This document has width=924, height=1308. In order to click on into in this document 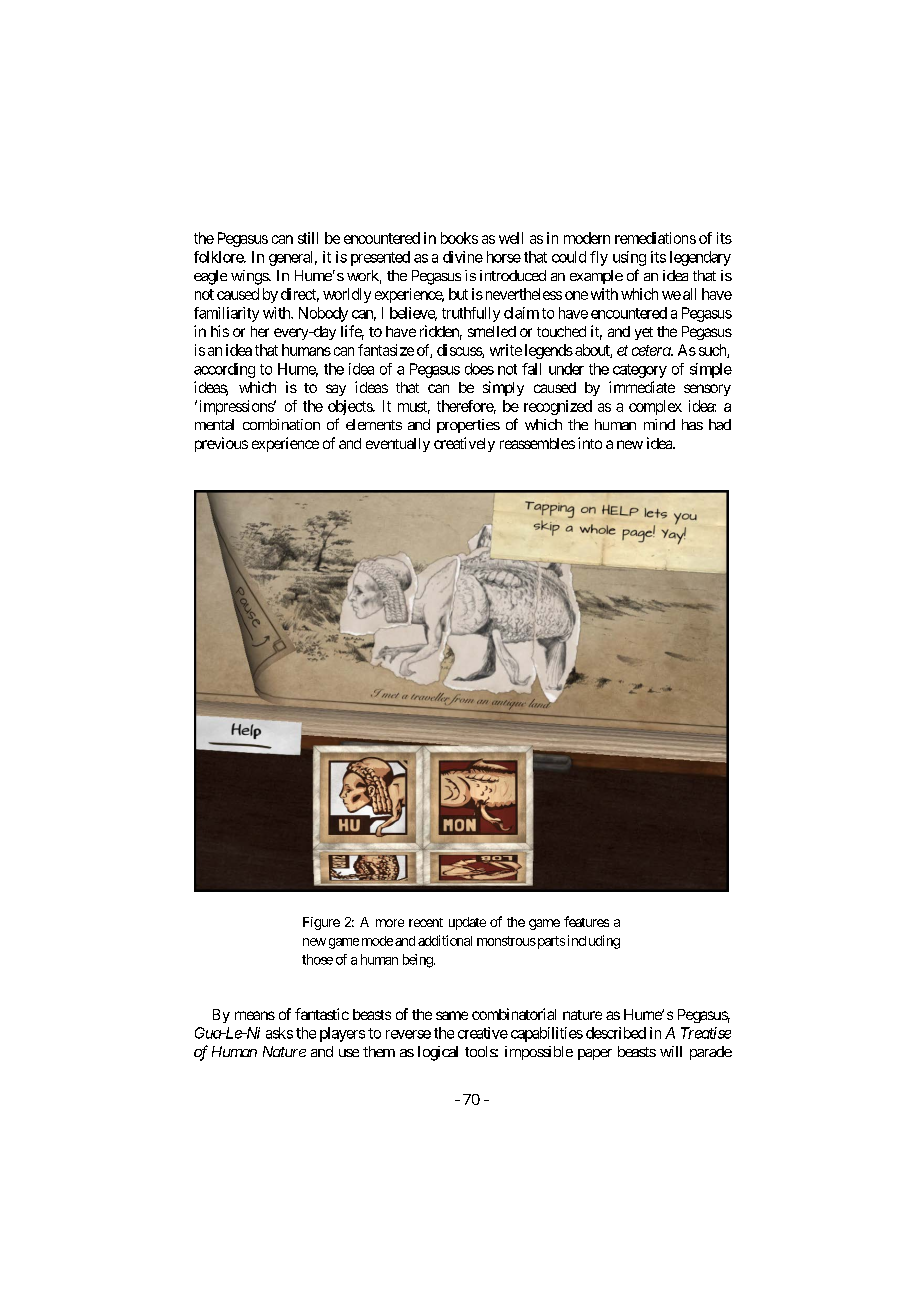, I will do `click(590, 443)`.
